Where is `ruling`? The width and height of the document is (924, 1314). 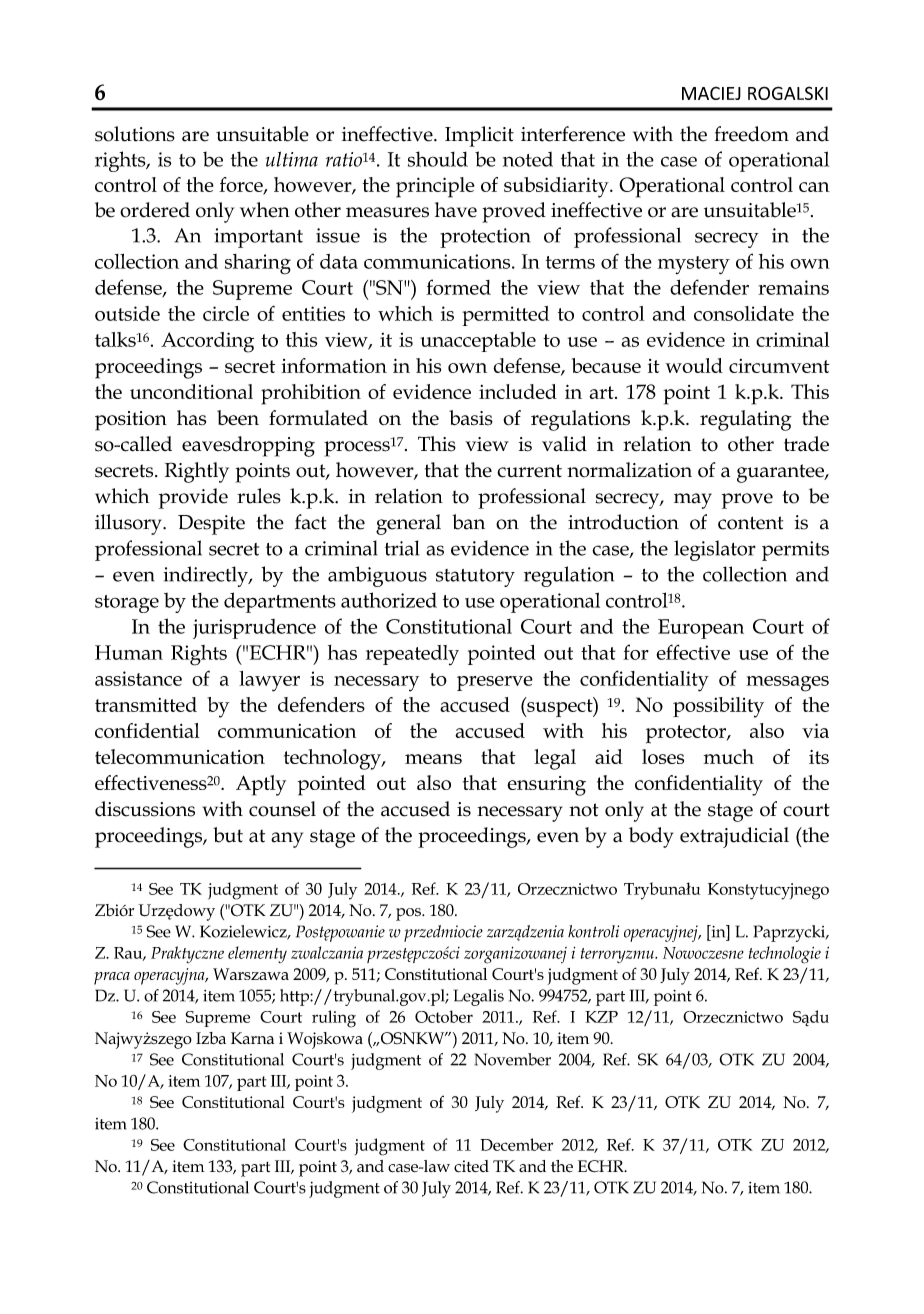 ruling is located at coordinates (334, 1019).
